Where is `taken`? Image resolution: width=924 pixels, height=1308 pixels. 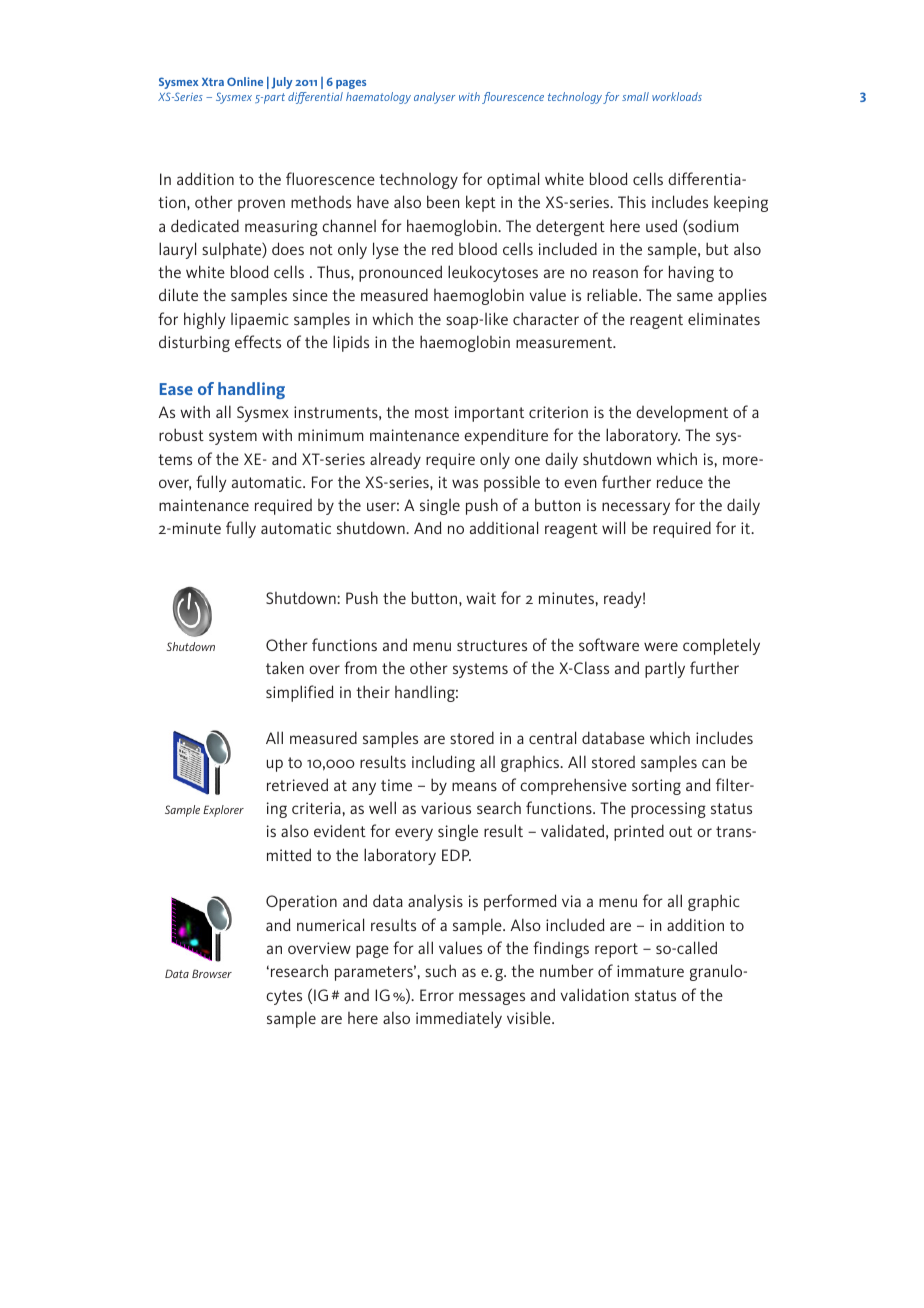 taken is located at coordinates (285, 667).
